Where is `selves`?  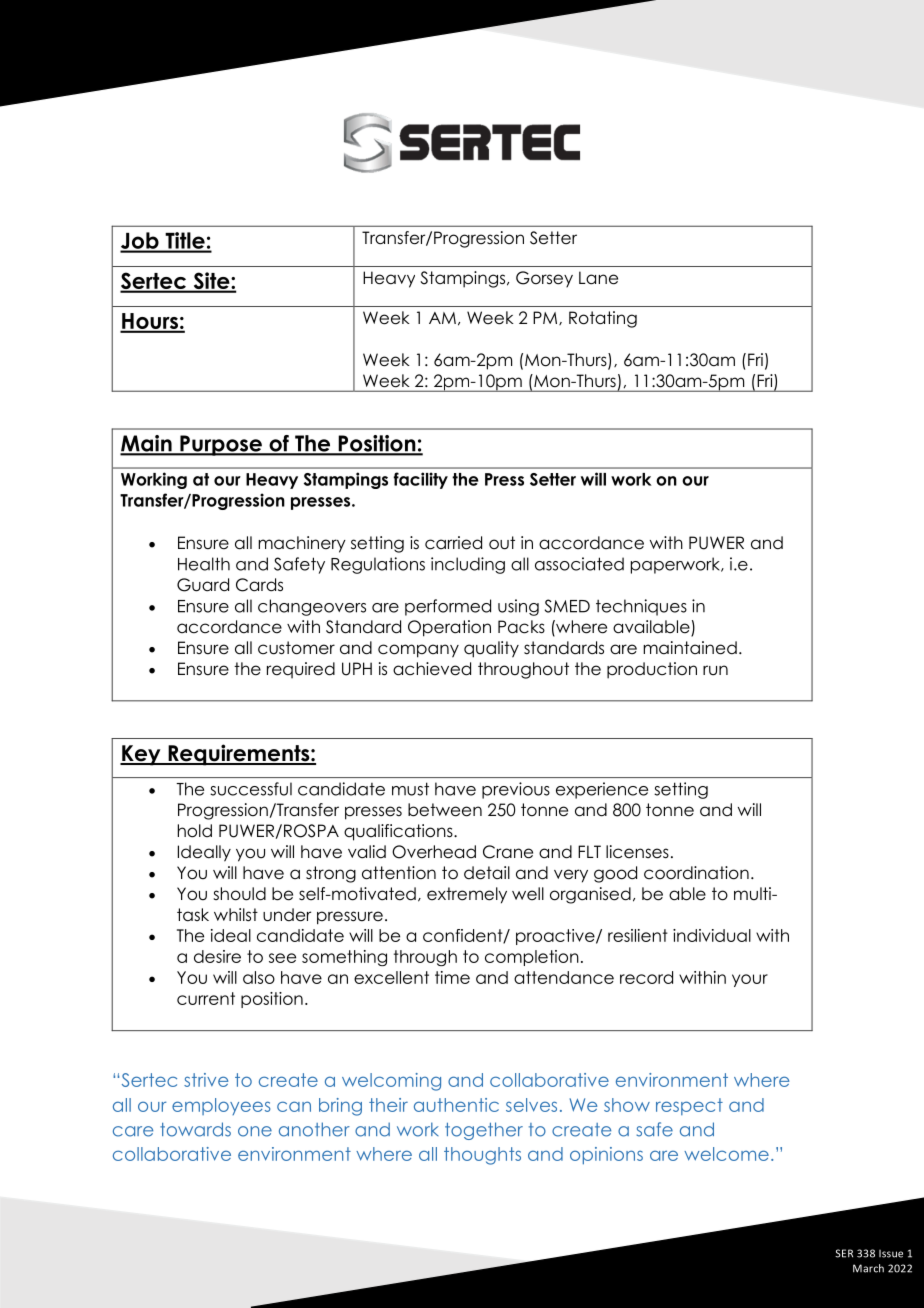
selves is located at coordinates (531, 1105).
